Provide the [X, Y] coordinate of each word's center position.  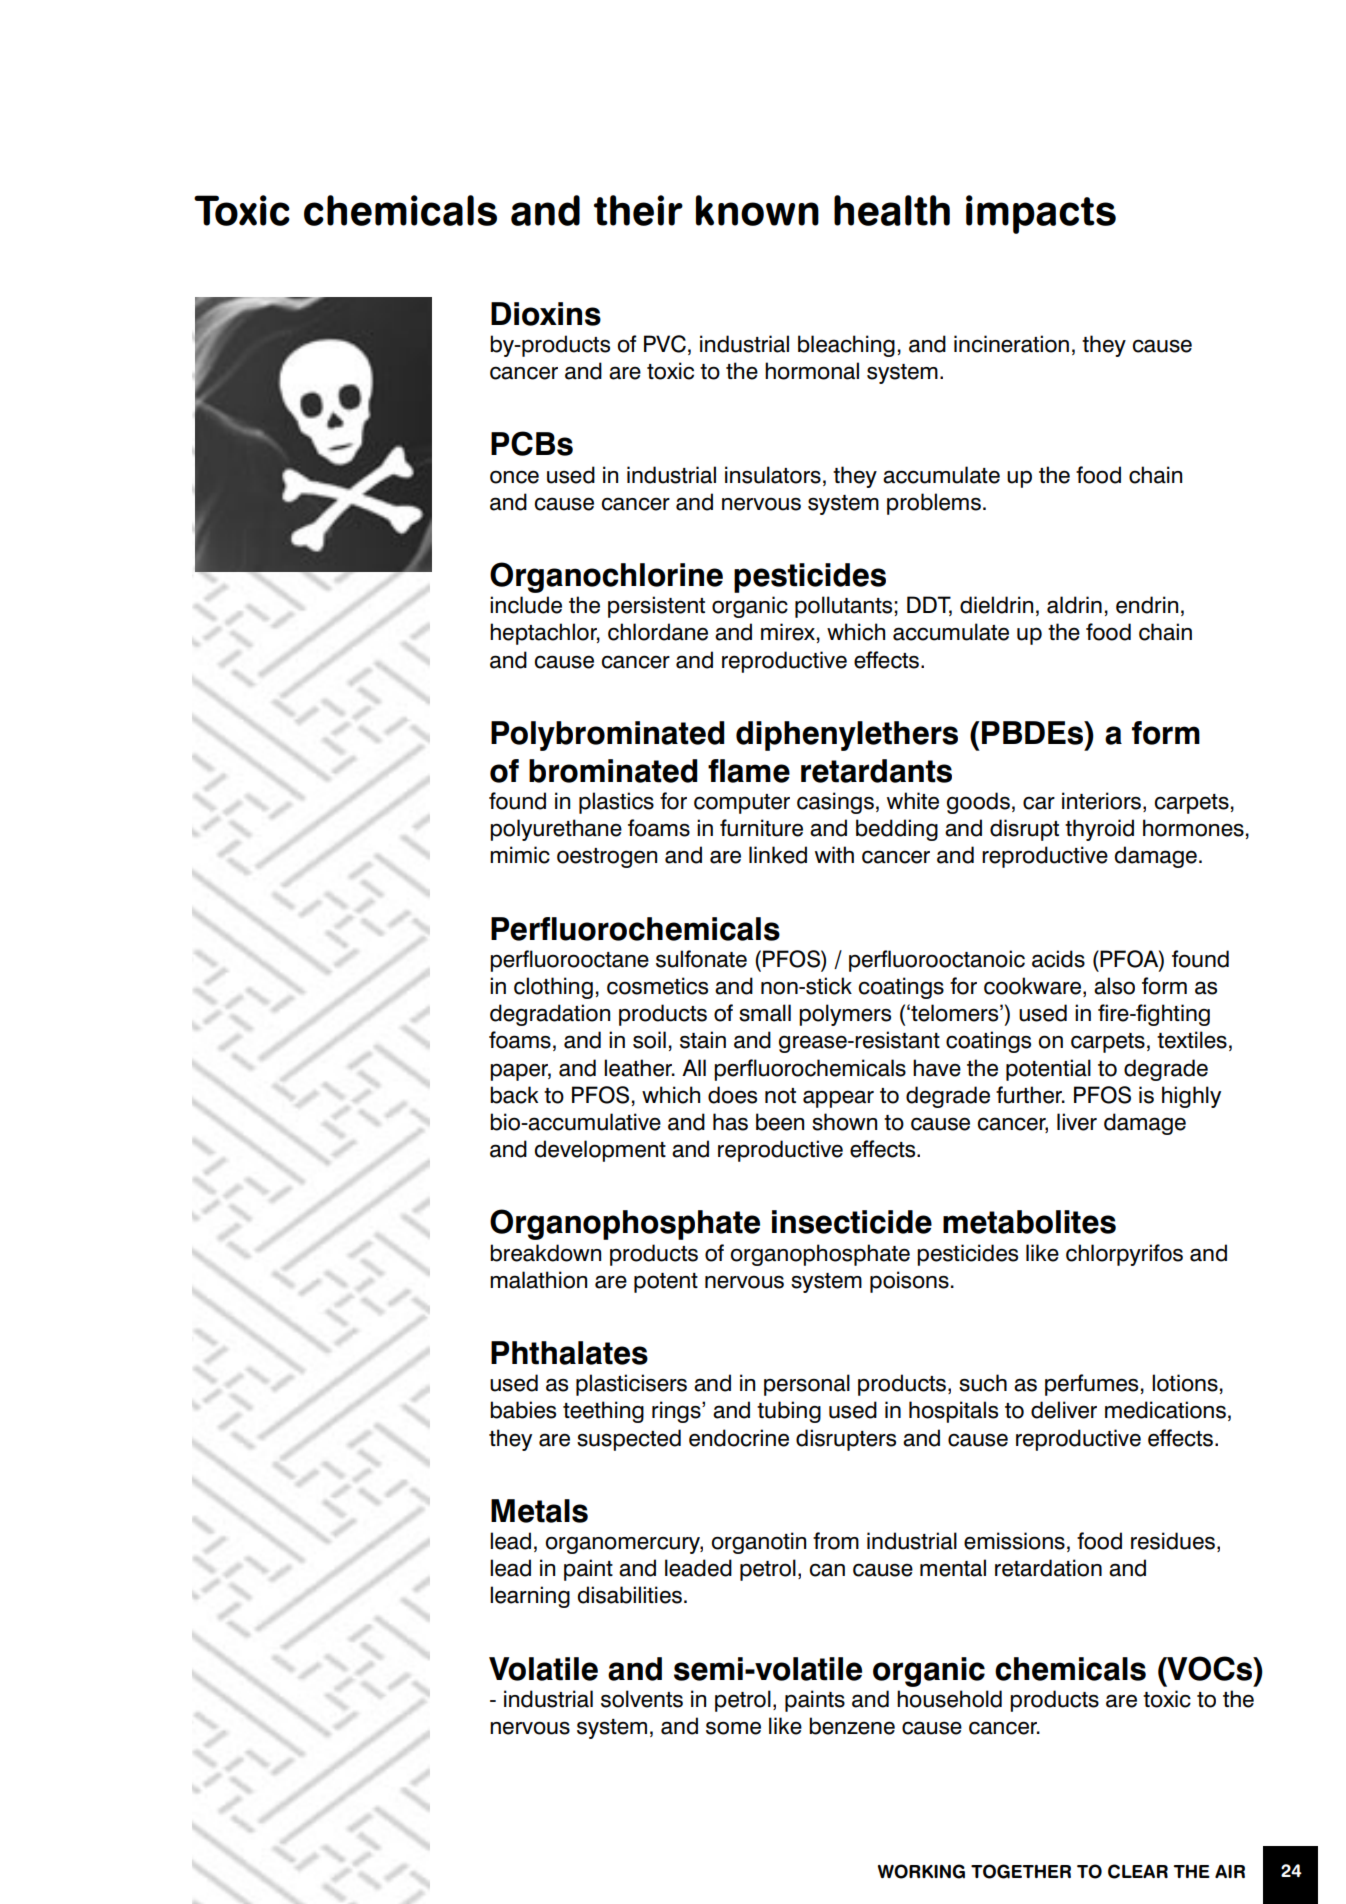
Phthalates [569, 1353]
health [892, 210]
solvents [642, 1699]
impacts [1041, 214]
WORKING [921, 1871]
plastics [616, 803]
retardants [876, 771]
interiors [1101, 801]
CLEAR [1138, 1871]
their [638, 210]
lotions [1185, 1383]
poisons [909, 1282]
